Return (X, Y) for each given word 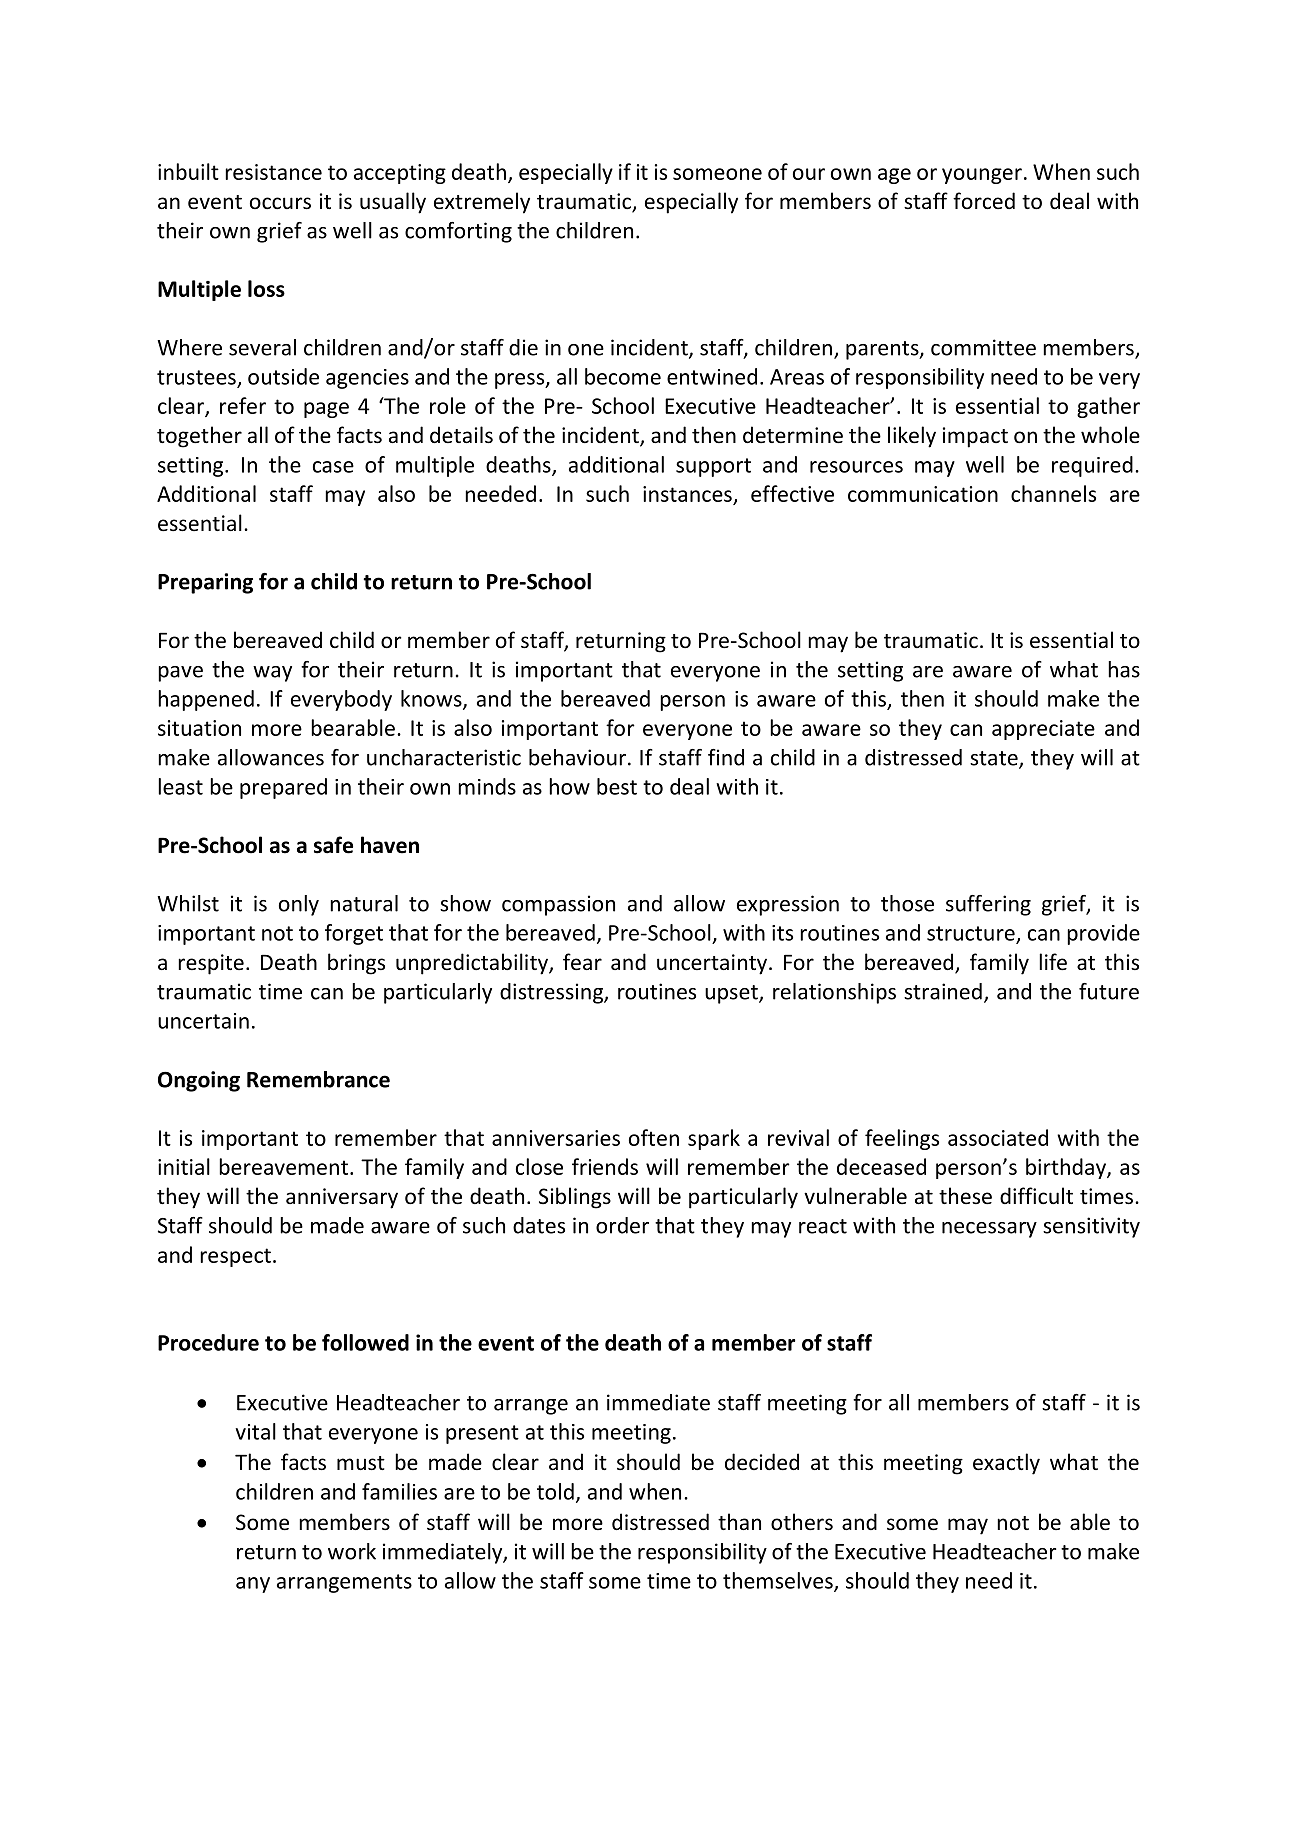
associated (998, 1137)
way (272, 674)
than (739, 1521)
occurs (280, 203)
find (726, 757)
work (352, 1551)
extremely (482, 203)
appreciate (1043, 730)
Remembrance (318, 1079)
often (654, 1137)
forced (984, 201)
